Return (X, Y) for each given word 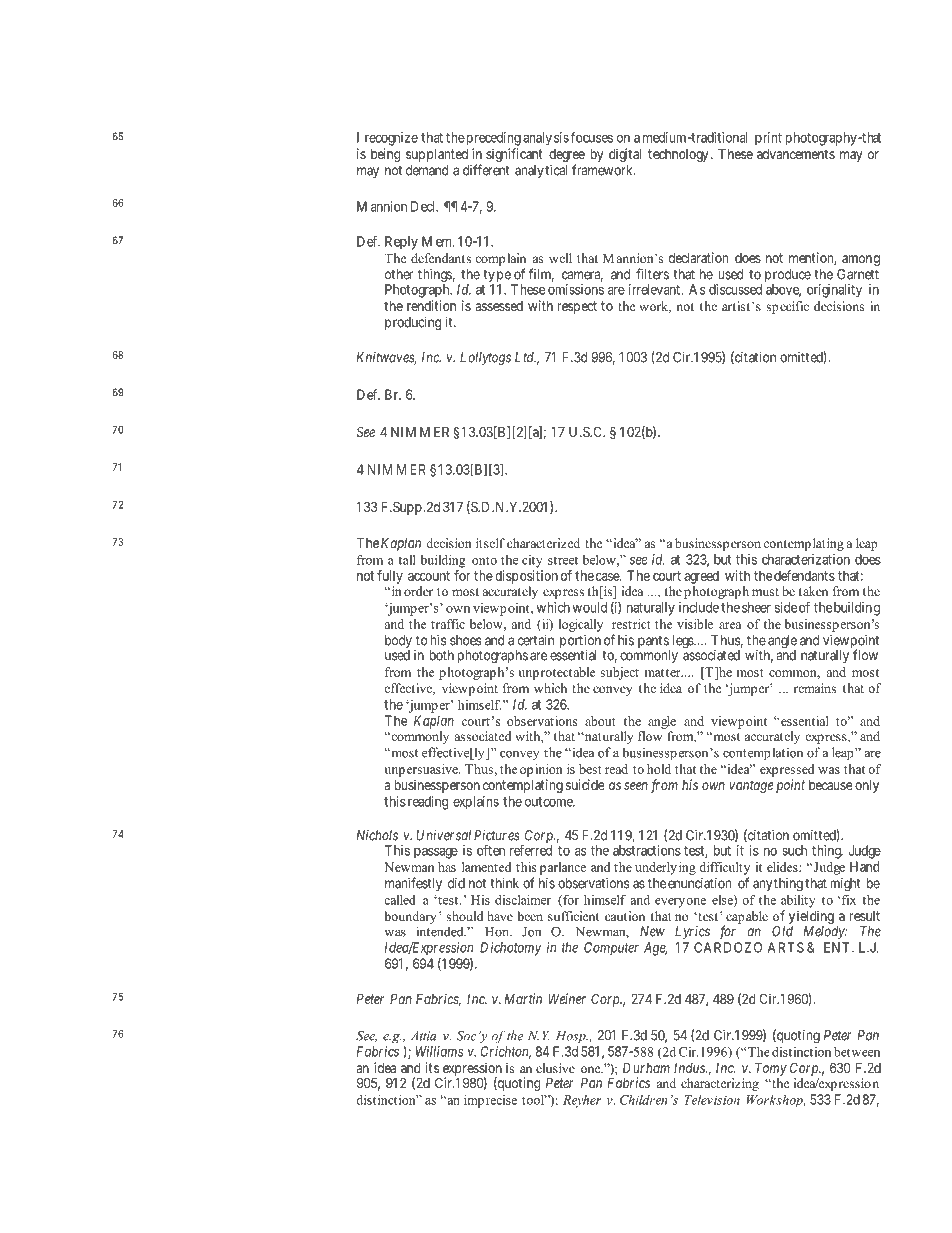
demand (427, 170)
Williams (440, 1051)
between (857, 1052)
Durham (646, 1067)
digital (625, 155)
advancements (796, 154)
